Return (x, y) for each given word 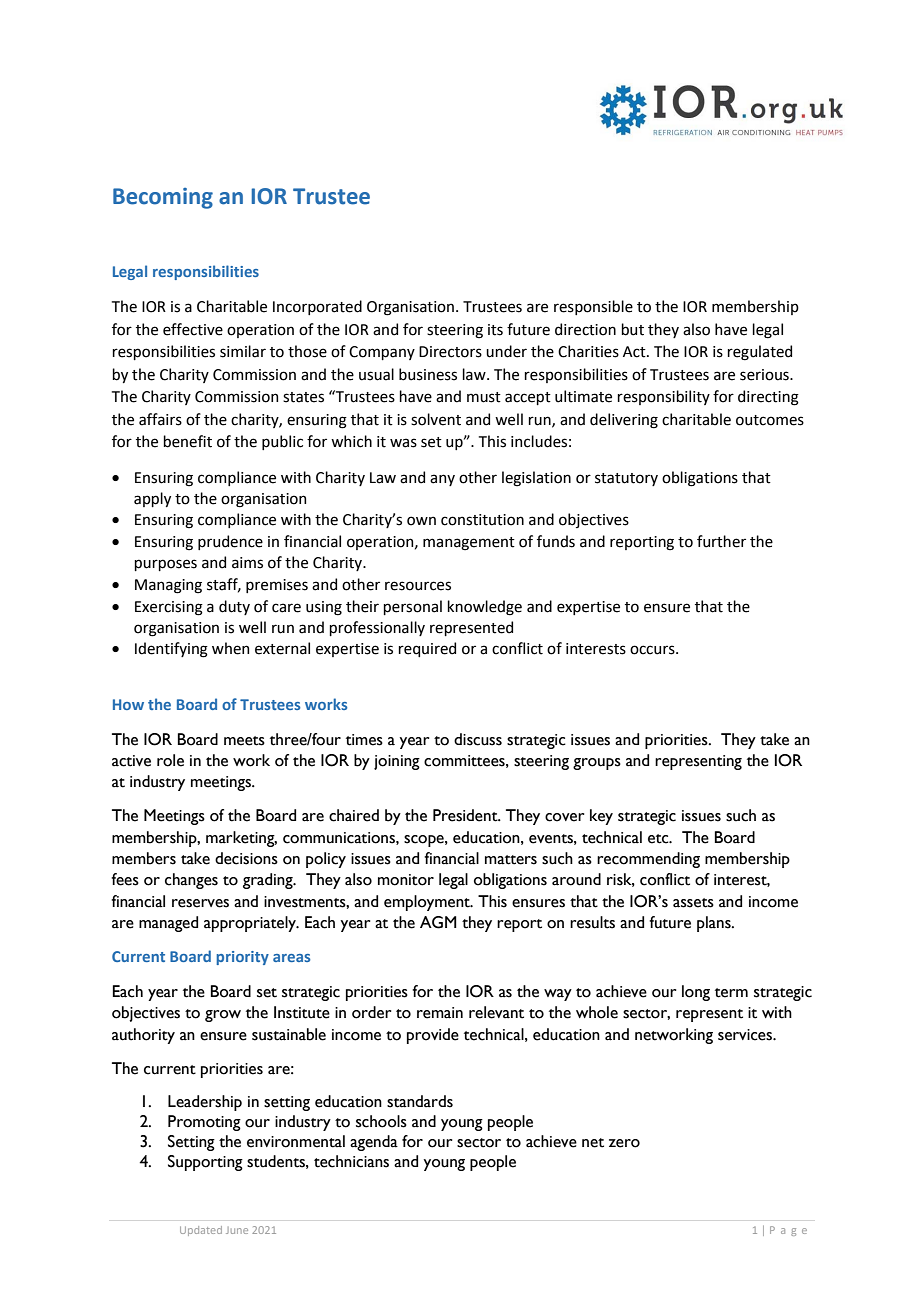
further (721, 541)
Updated (201, 1231)
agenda (374, 1143)
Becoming (163, 198)
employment (428, 903)
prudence (230, 542)
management (469, 544)
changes (191, 881)
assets (693, 903)
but (632, 329)
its (495, 330)
